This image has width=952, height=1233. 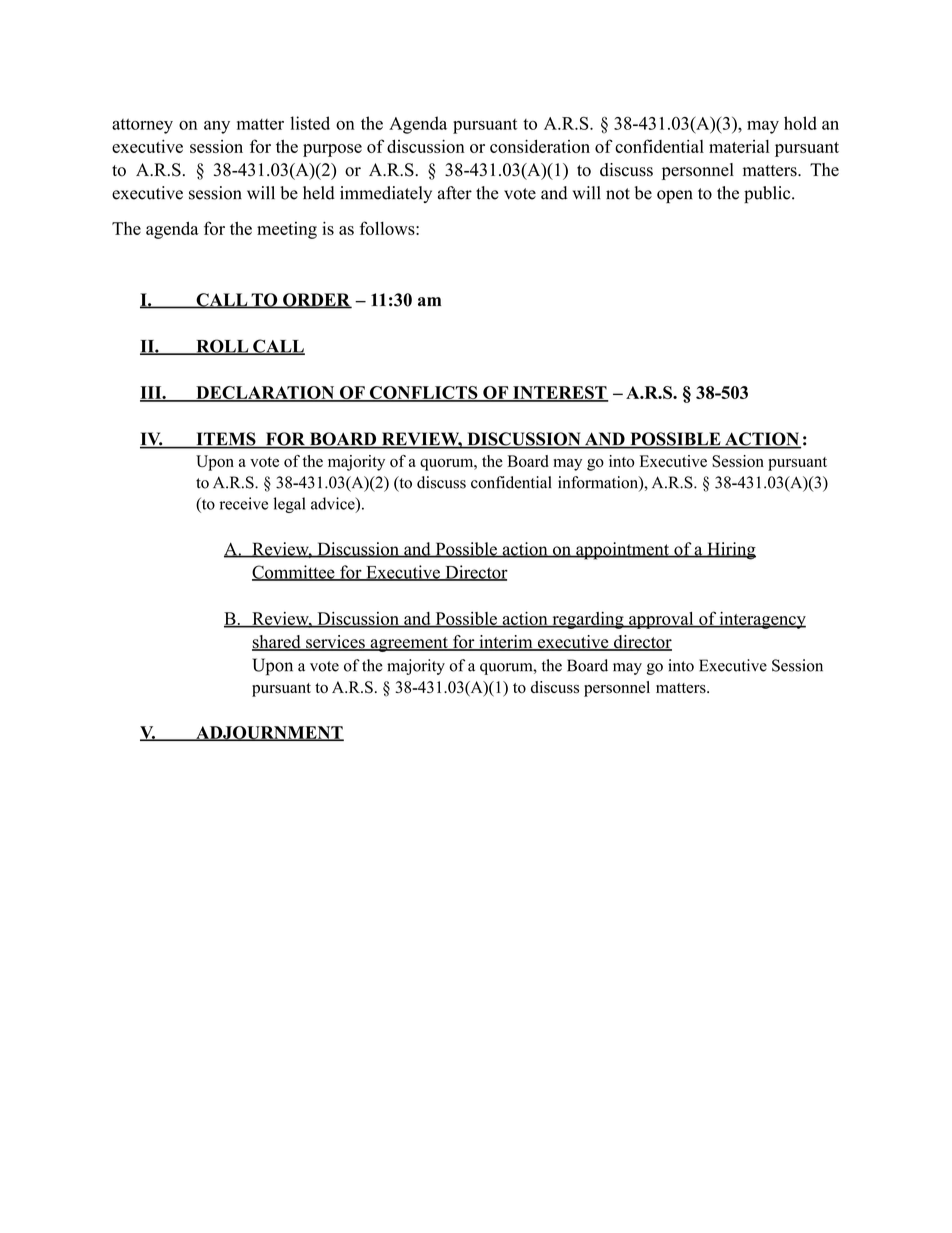 I want to click on meeting, so click(x=287, y=230).
